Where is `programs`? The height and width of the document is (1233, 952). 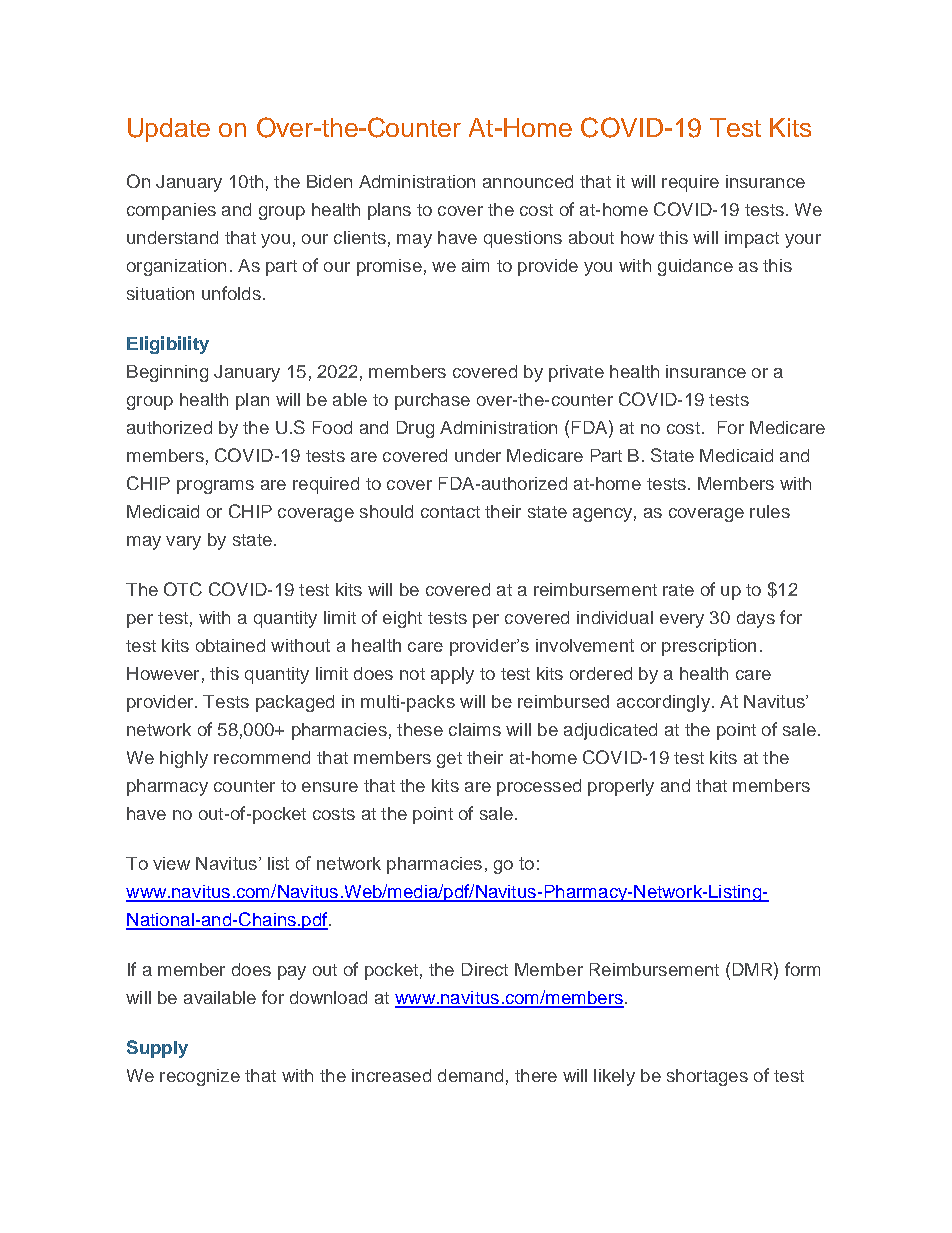 programs is located at coordinates (215, 487).
